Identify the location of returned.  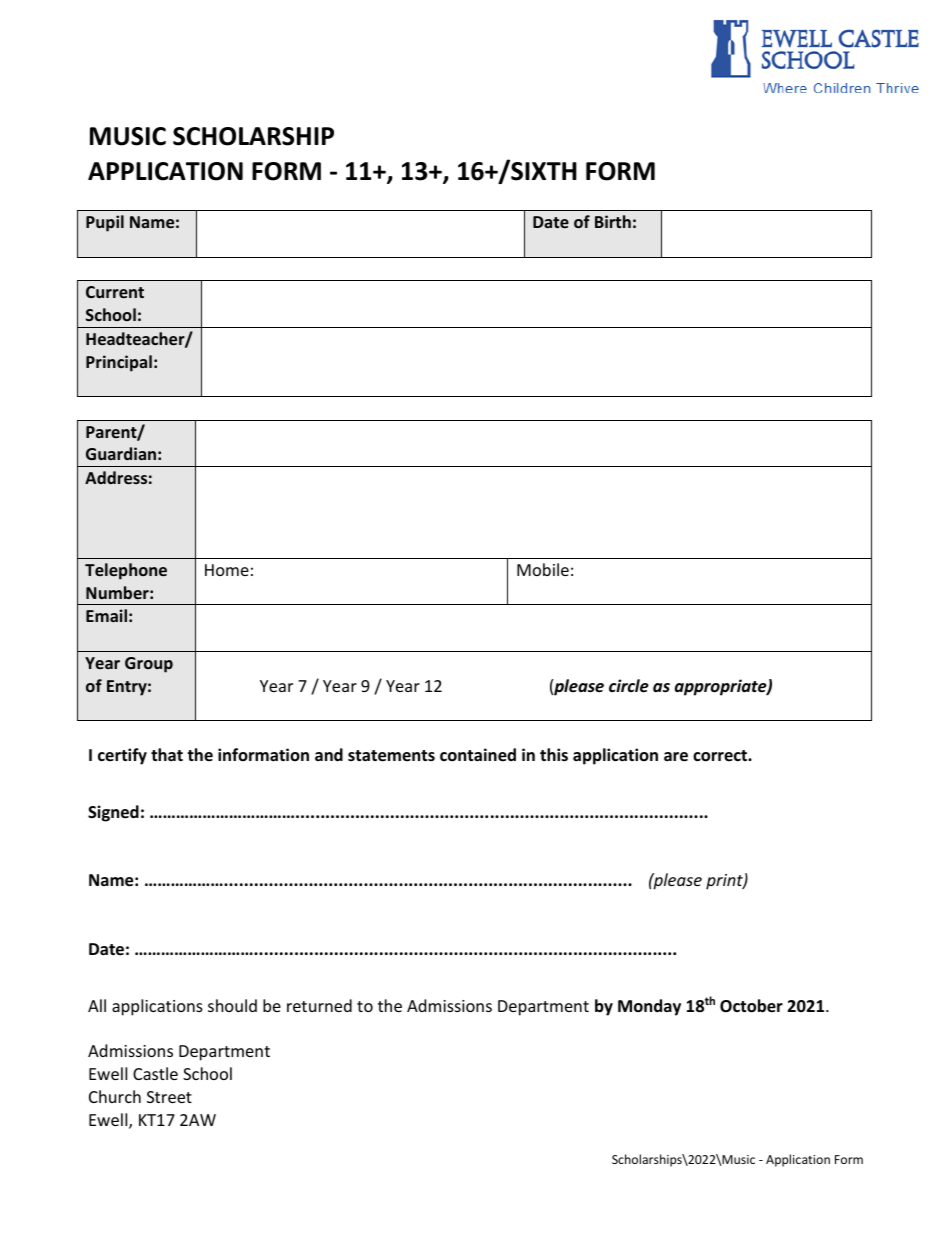
(319, 1005).
